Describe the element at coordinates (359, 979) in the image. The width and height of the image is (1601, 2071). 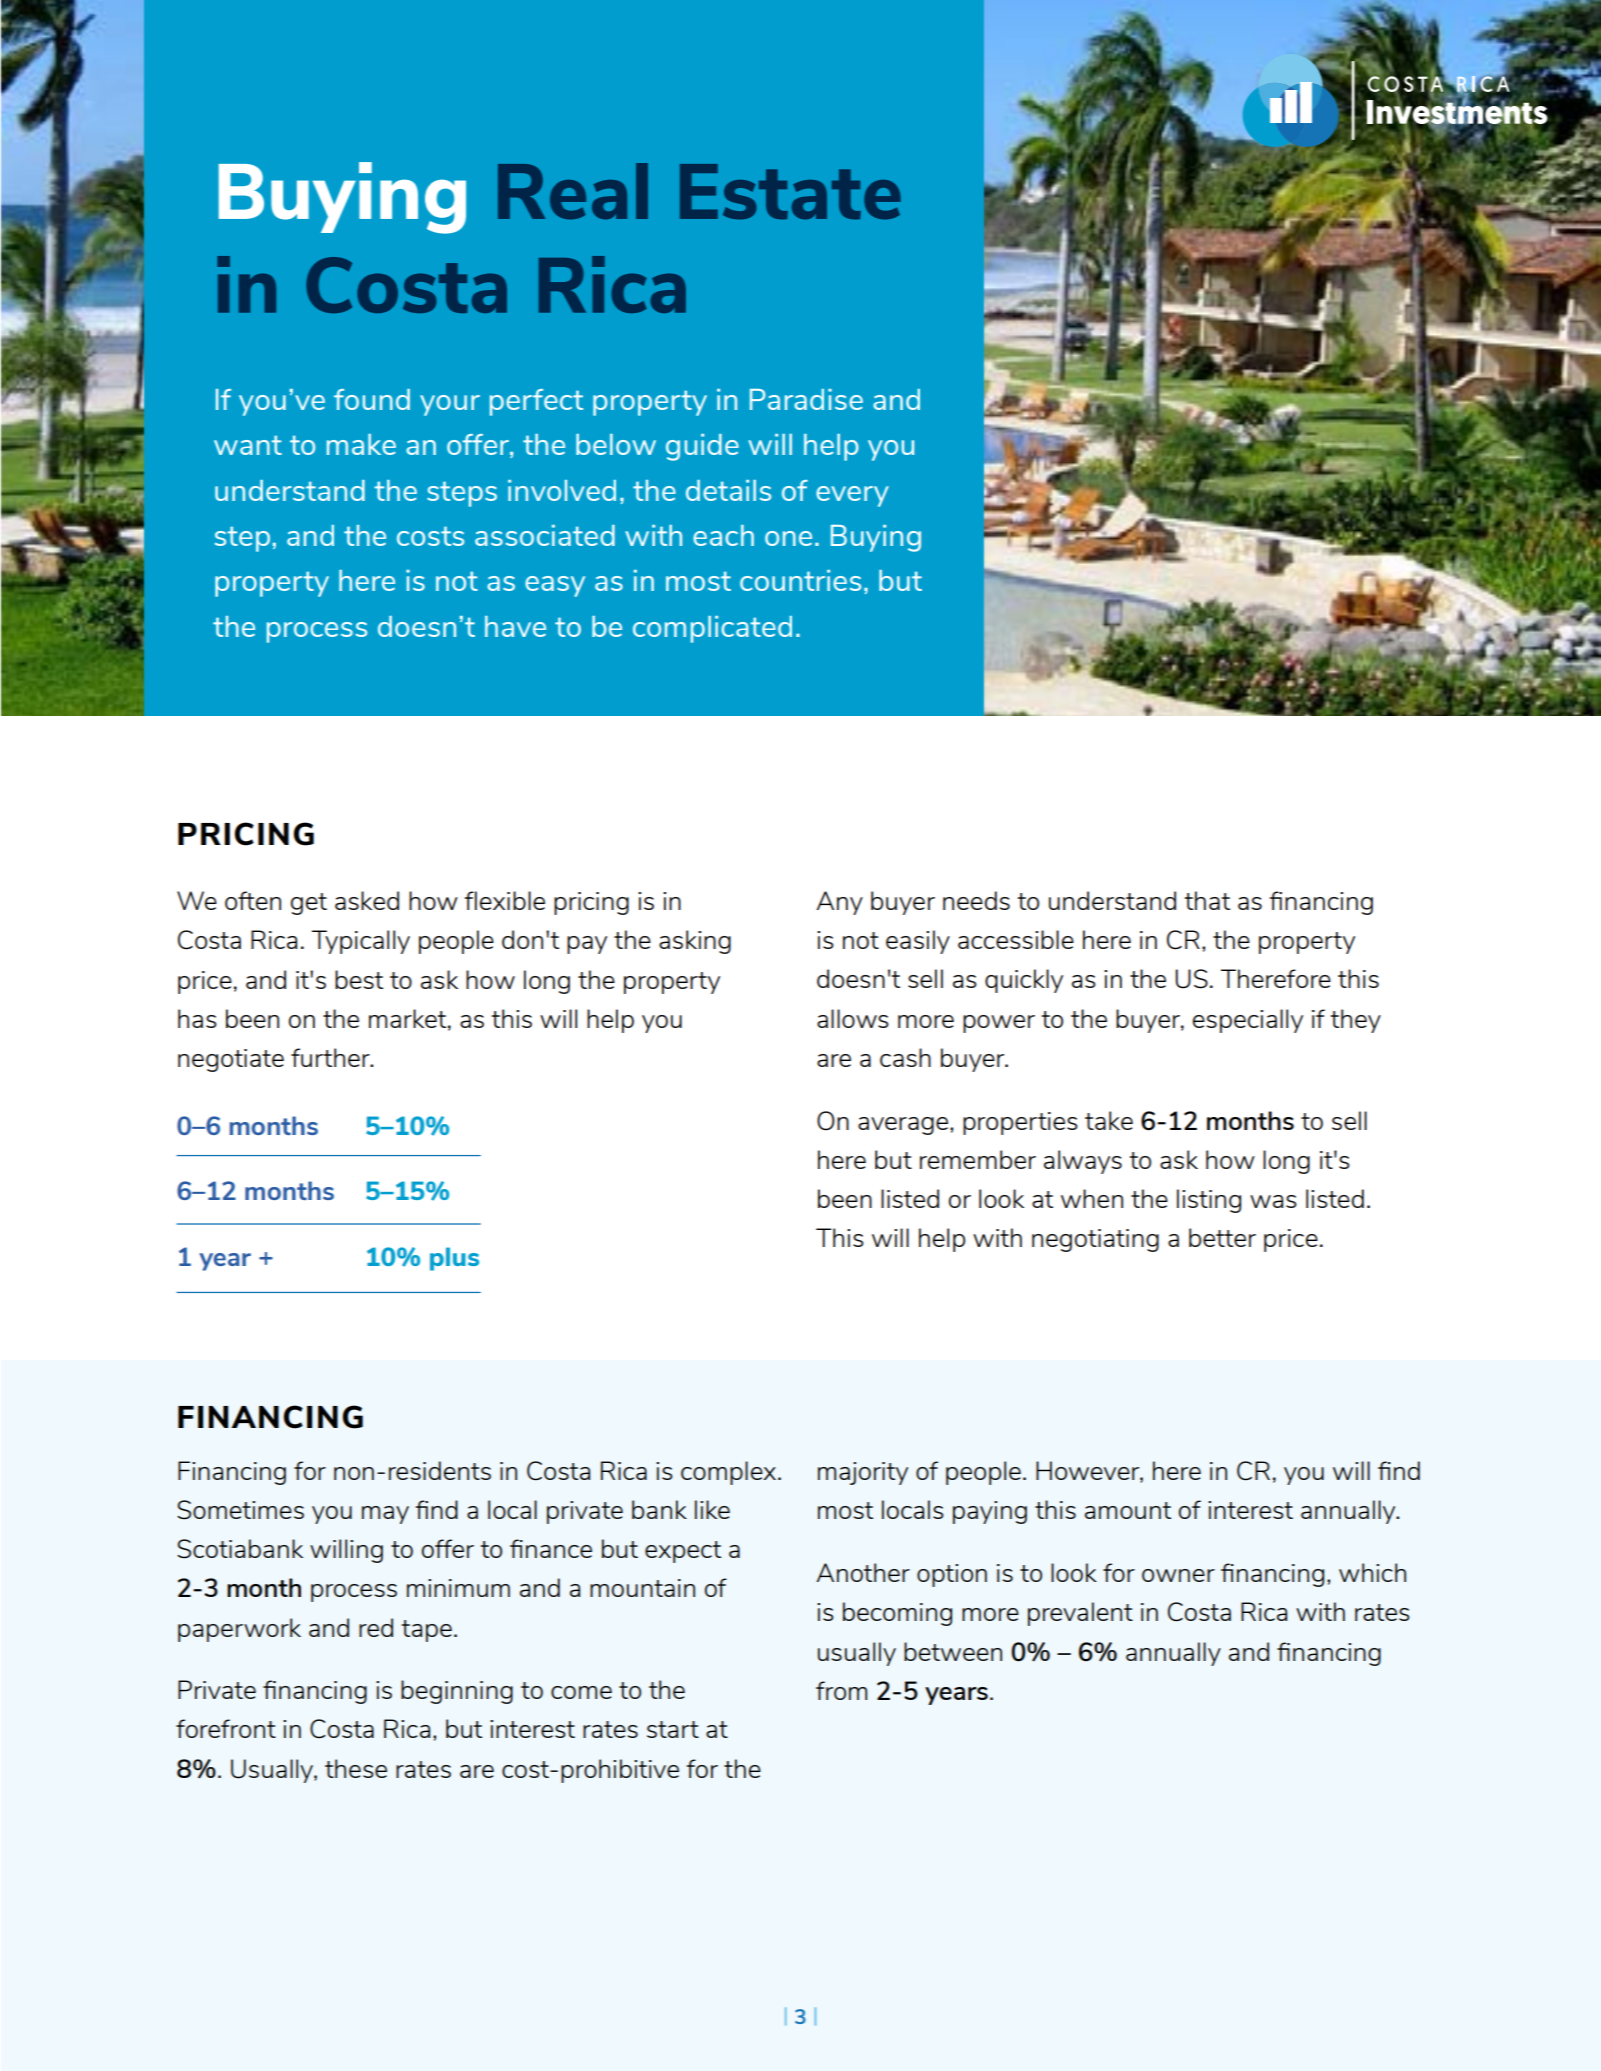
I see `best` at that location.
